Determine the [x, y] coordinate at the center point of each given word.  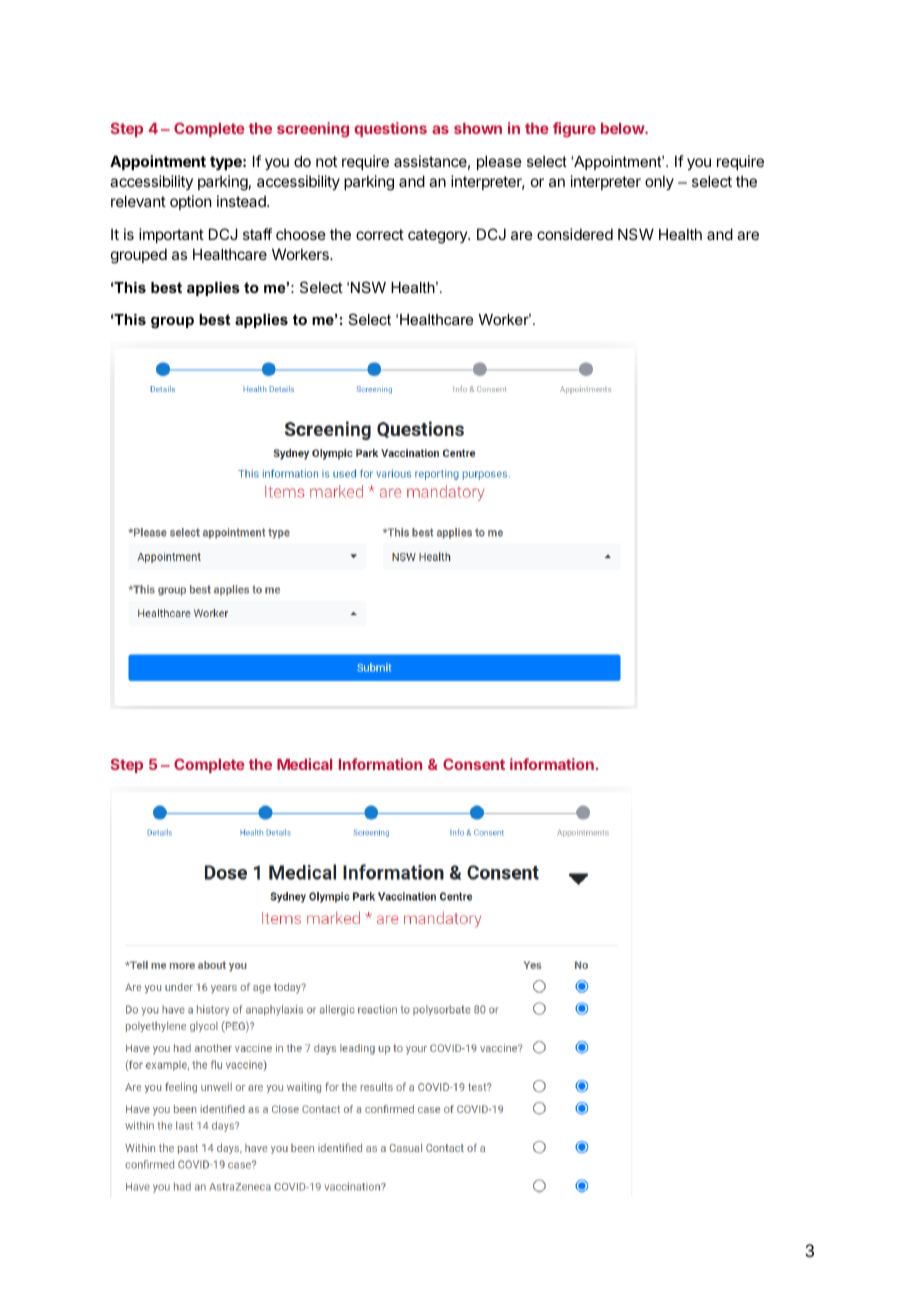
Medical [304, 764]
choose [301, 234]
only [659, 182]
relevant [138, 201]
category [438, 236]
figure [574, 130]
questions [390, 129]
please [499, 162]
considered [575, 234]
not [326, 161]
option [190, 202]
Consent [474, 764]
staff [257, 234]
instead [242, 201]
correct [380, 234]
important [171, 235]
